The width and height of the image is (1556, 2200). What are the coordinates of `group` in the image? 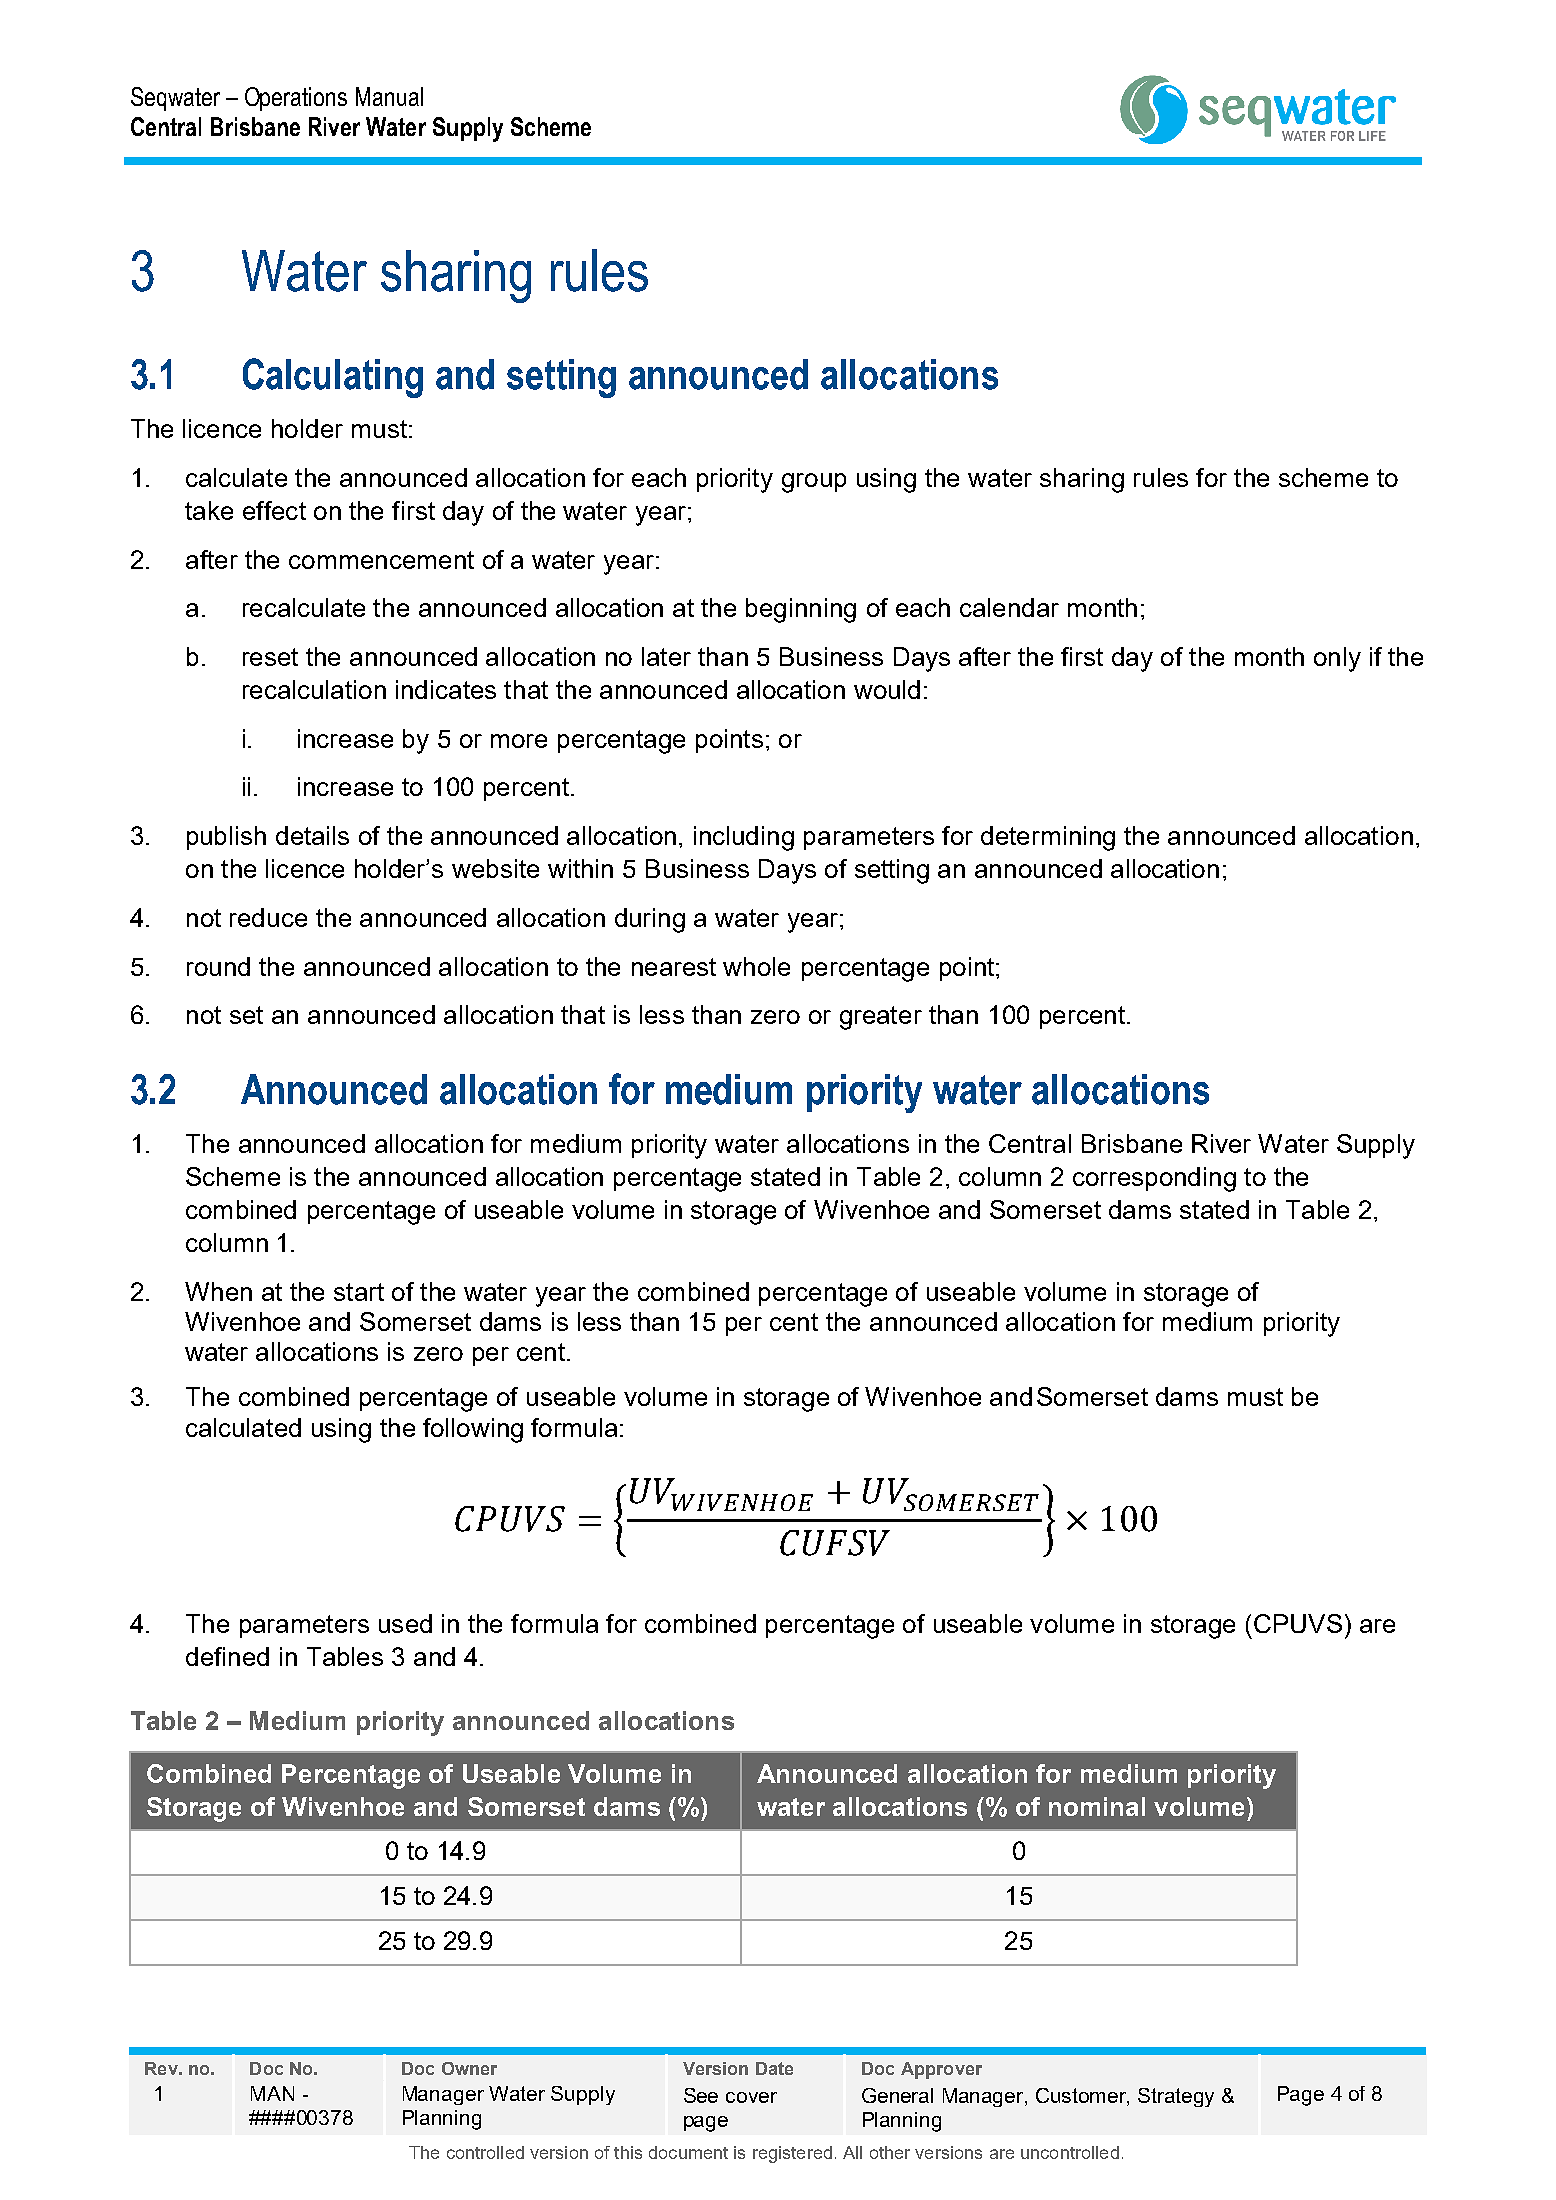 It's located at (814, 483).
